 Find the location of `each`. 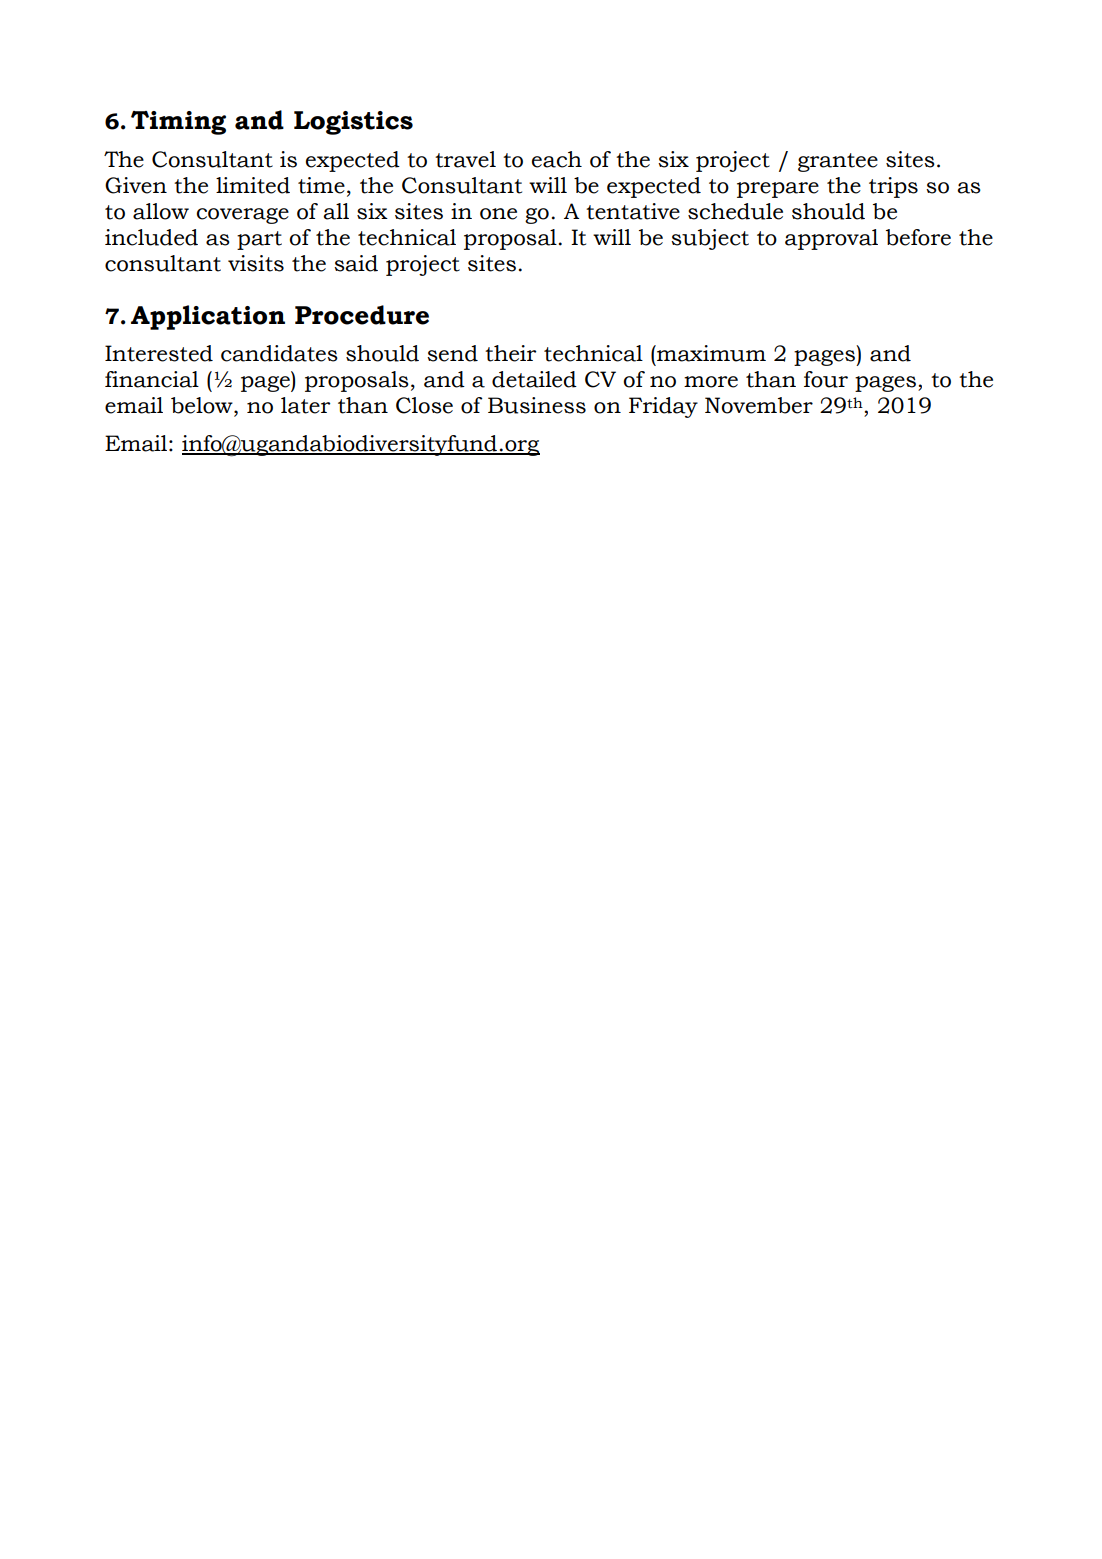

each is located at coordinates (557, 159).
